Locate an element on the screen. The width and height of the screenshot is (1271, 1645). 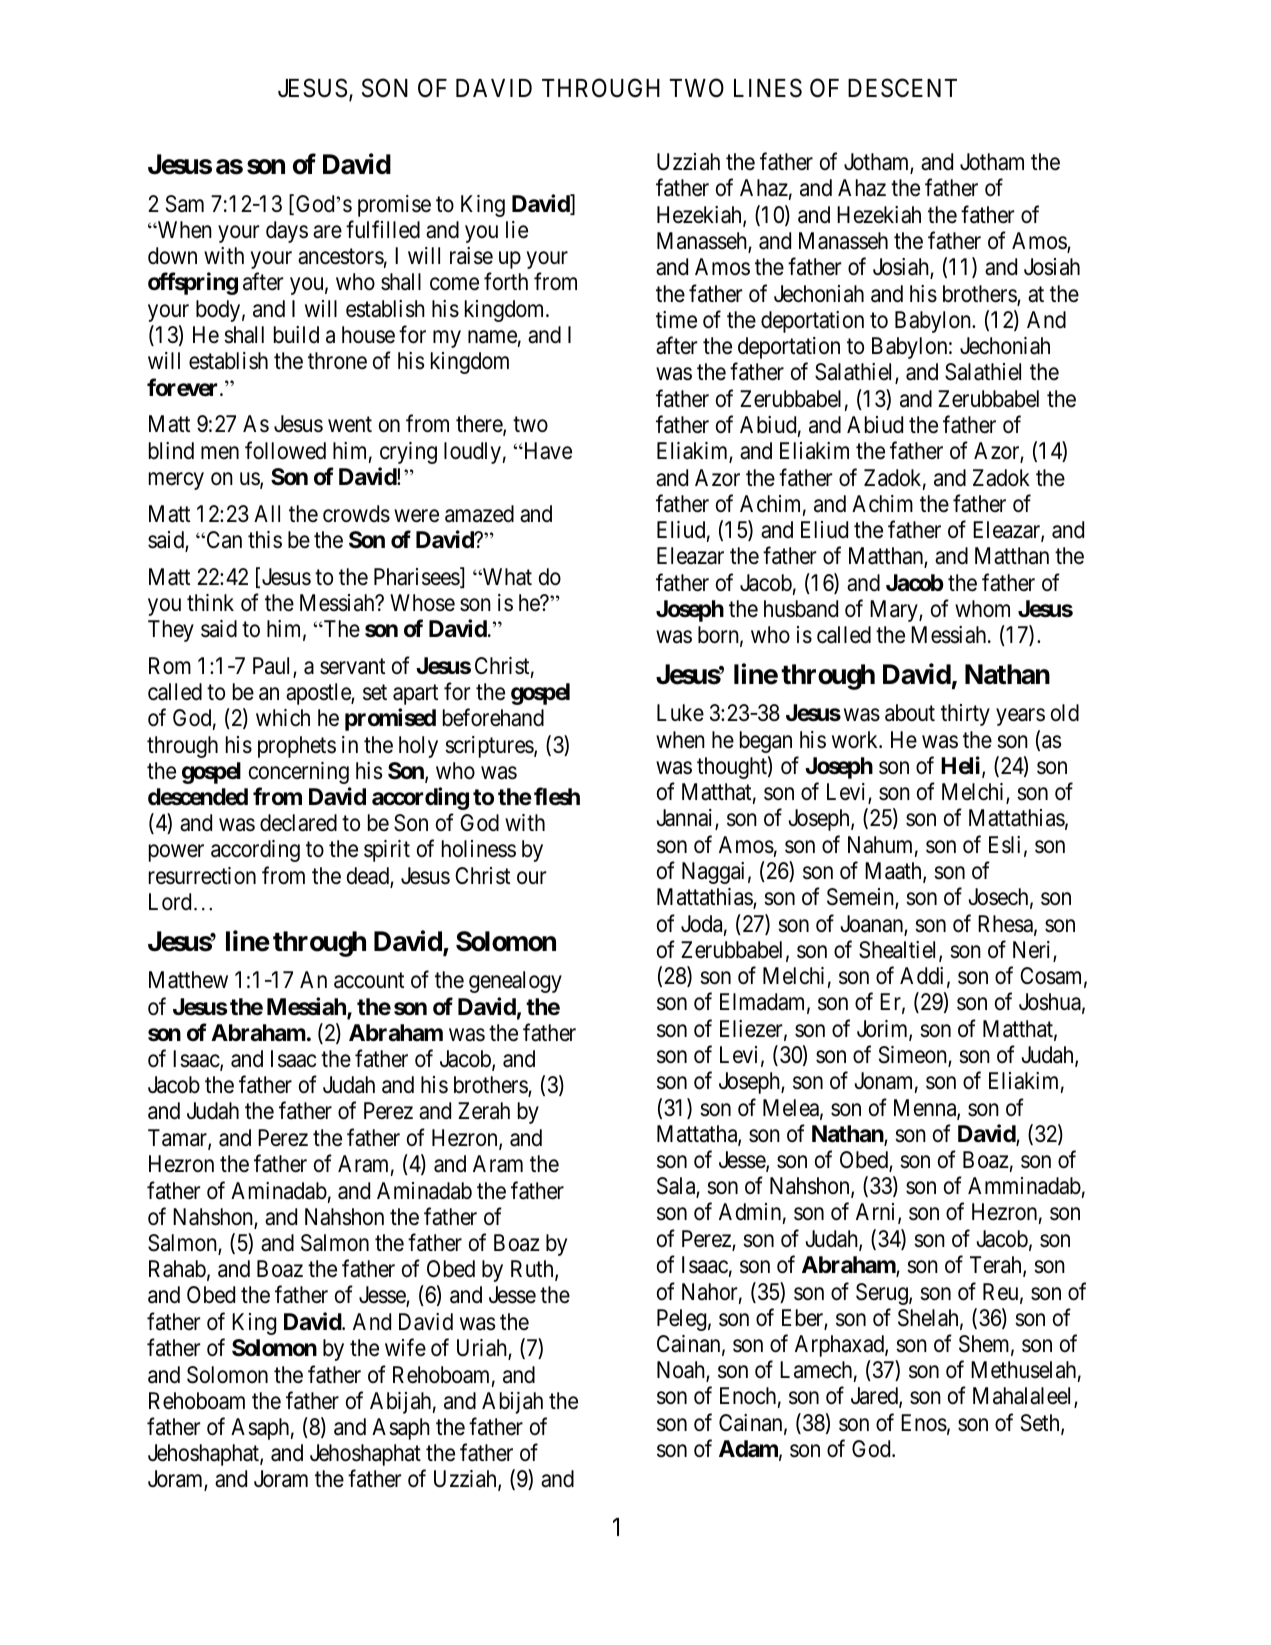
DESCENT is located at coordinates (902, 88).
